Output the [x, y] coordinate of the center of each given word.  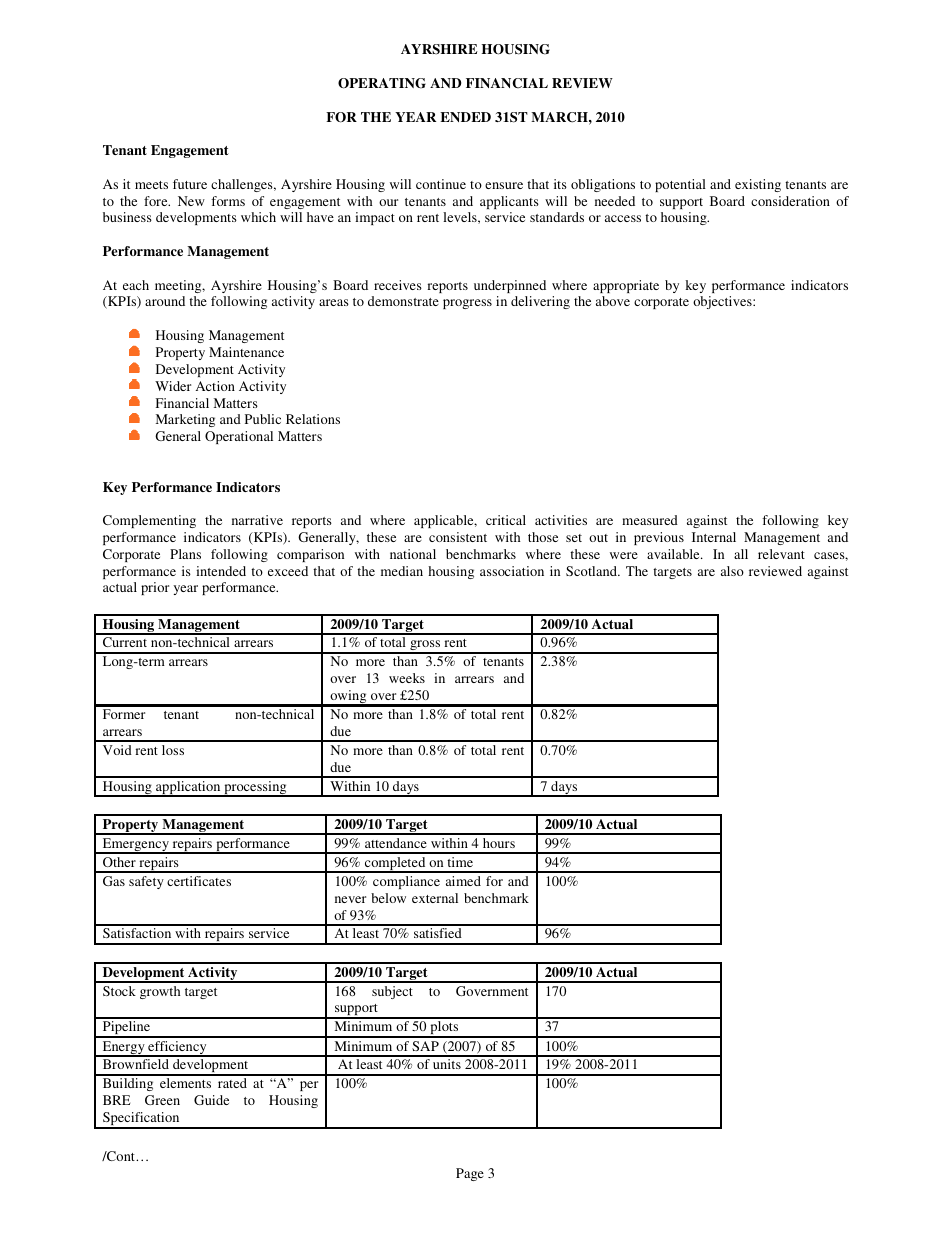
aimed [463, 881]
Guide [211, 1100]
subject [392, 992]
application [188, 789]
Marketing [185, 420]
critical [506, 520]
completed [395, 865]
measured [650, 520]
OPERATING [382, 83]
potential [680, 185]
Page [470, 1174]
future [190, 184]
